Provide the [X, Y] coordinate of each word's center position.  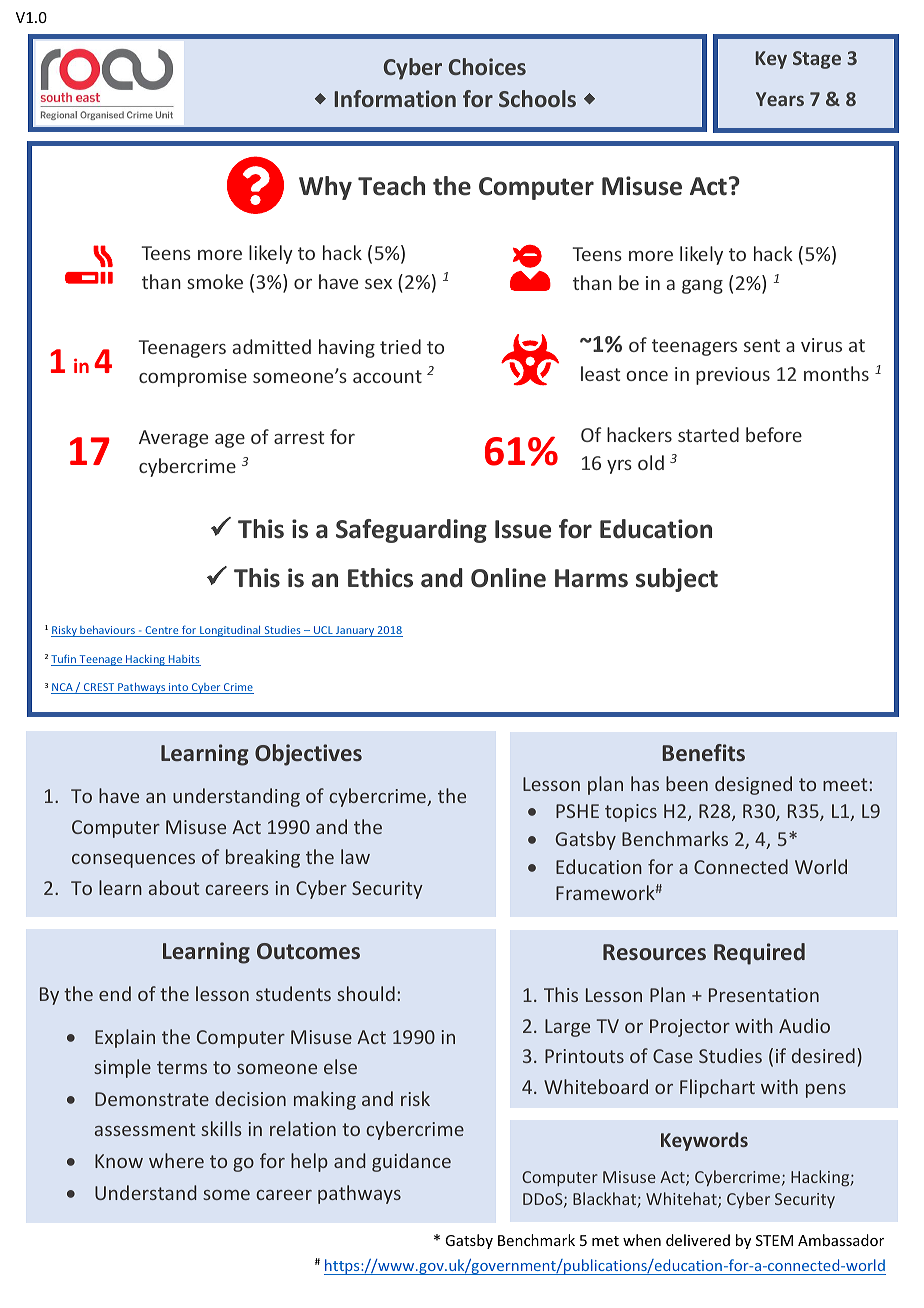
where [176, 1160]
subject [677, 580]
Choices [487, 66]
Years [780, 99]
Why [325, 188]
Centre [162, 631]
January [355, 631]
